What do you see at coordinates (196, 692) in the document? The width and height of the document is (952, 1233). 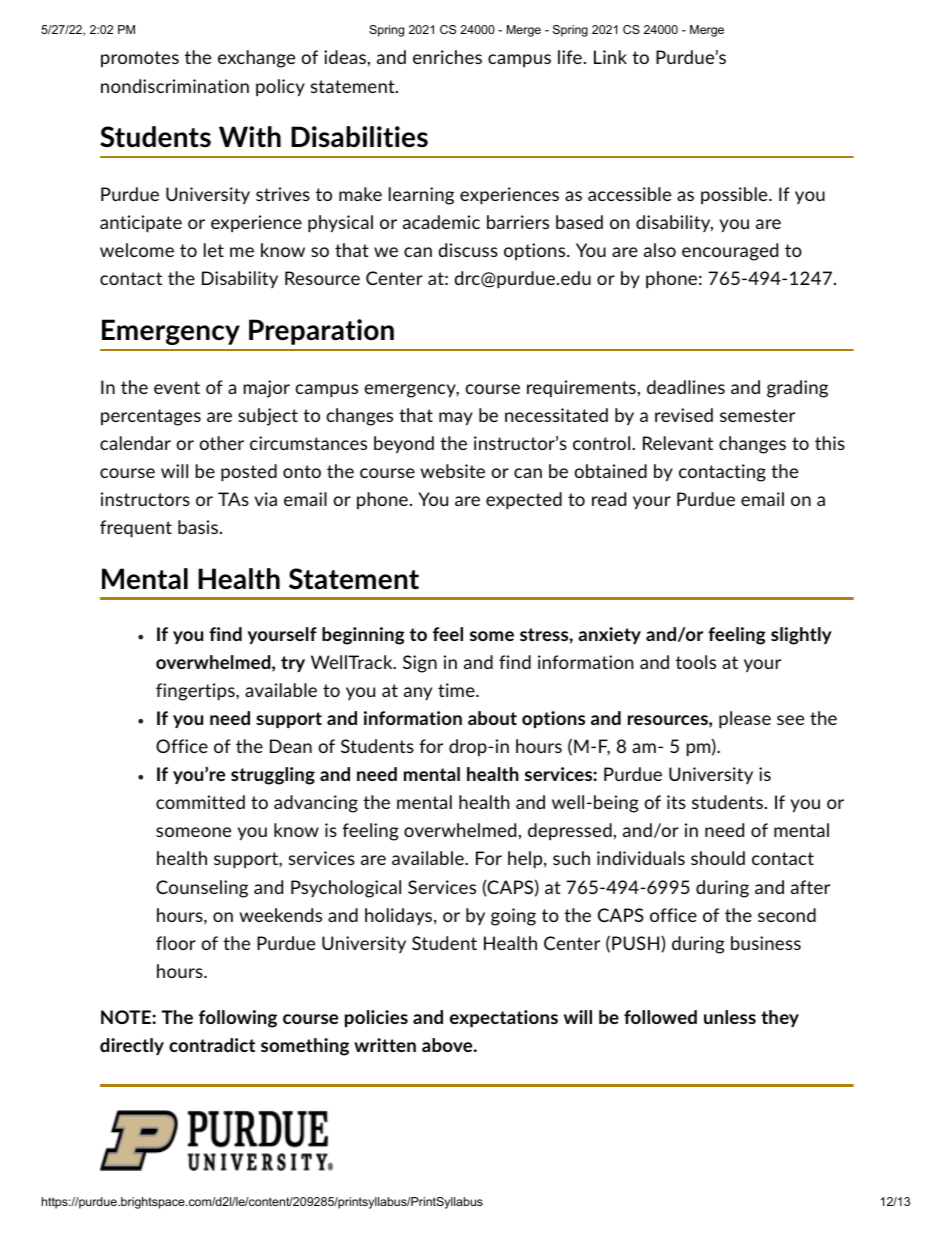 I see `fingertips` at bounding box center [196, 692].
